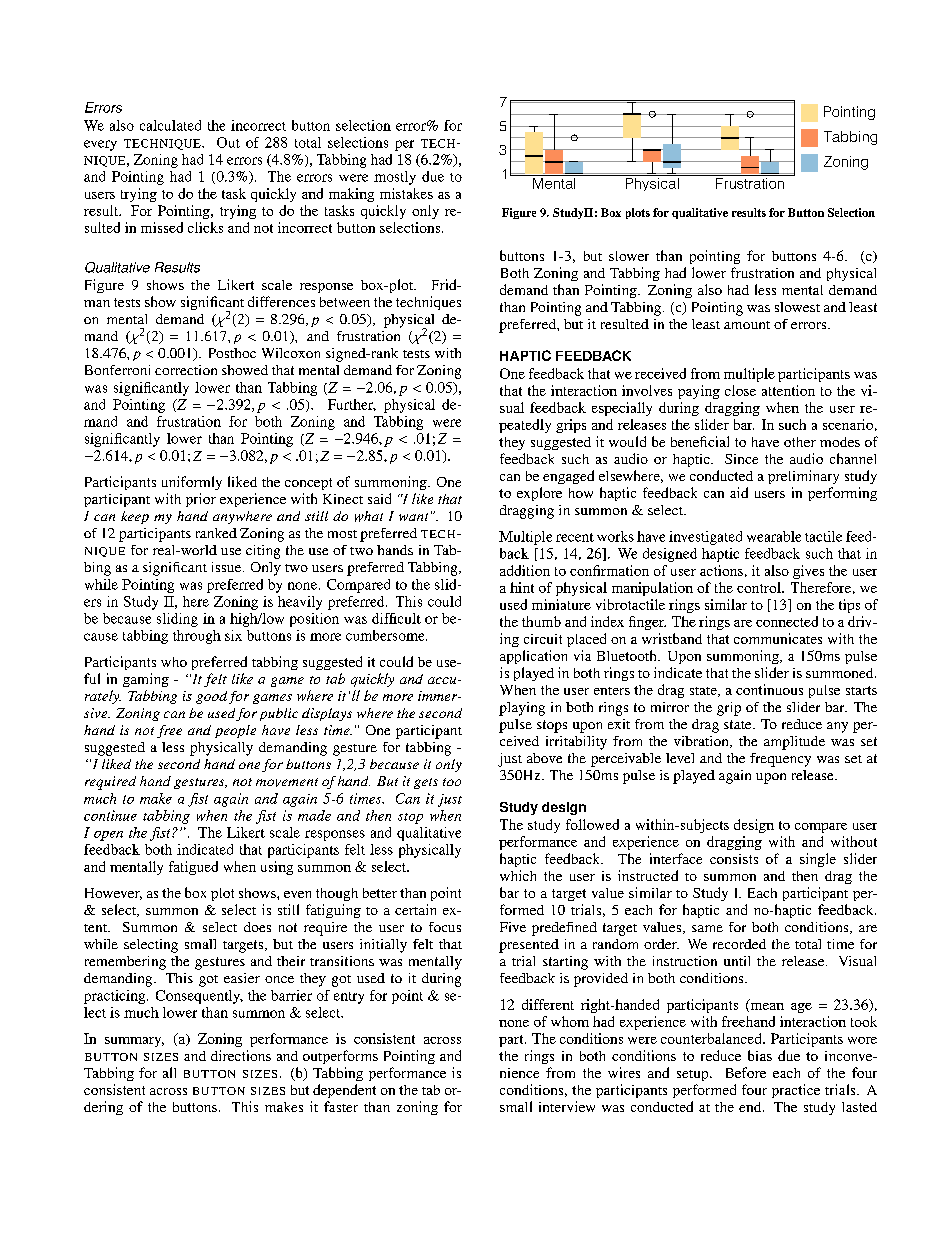 Image resolution: width=952 pixels, height=1233 pixels. Describe the element at coordinates (734, 859) in the document. I see `consists` at that location.
